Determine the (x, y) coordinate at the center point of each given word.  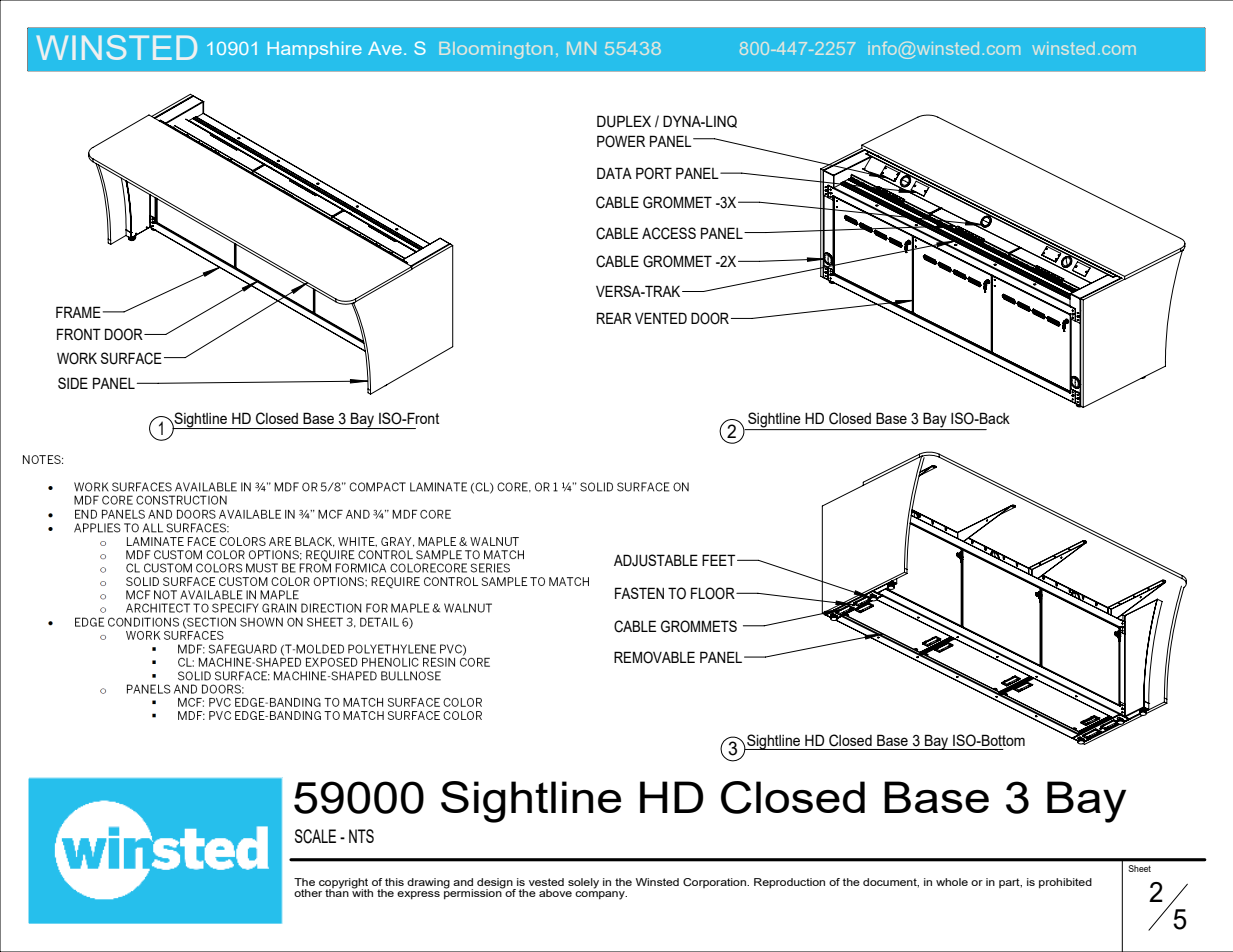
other (308, 893)
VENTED (661, 318)
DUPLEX (624, 121)
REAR (614, 318)
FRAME (78, 312)
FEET (720, 560)
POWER (621, 141)
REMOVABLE (654, 657)
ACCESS (669, 233)
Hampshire (315, 50)
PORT (654, 173)
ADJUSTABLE (656, 560)
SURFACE (131, 358)
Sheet (1139, 868)
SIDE (73, 383)
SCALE (315, 836)
